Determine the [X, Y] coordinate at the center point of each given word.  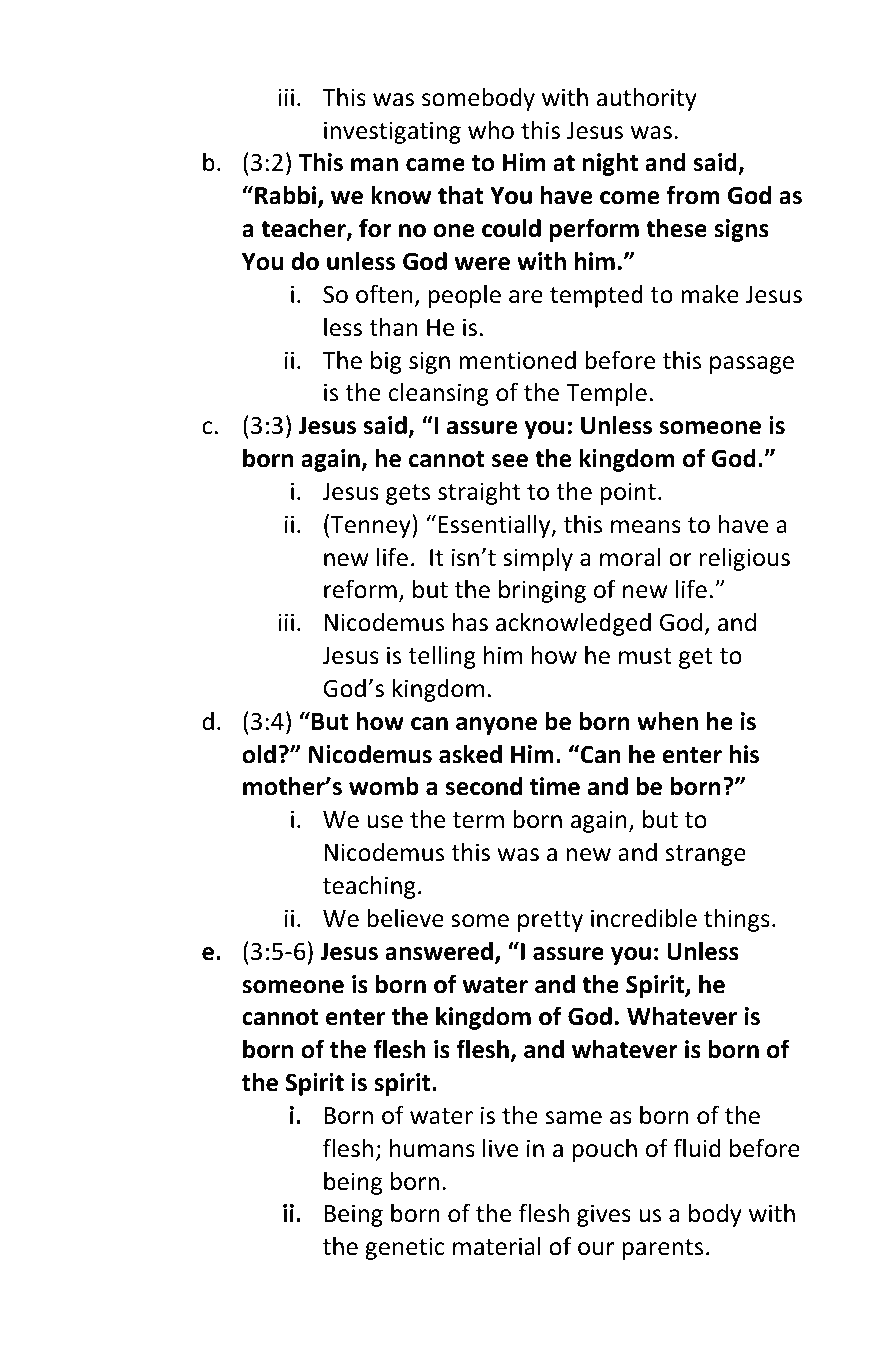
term [478, 820]
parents [662, 1249]
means [646, 527]
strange [706, 855]
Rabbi [287, 196]
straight [479, 493]
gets [408, 494]
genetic [405, 1248]
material [497, 1246]
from [693, 195]
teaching [369, 887]
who [491, 130]
